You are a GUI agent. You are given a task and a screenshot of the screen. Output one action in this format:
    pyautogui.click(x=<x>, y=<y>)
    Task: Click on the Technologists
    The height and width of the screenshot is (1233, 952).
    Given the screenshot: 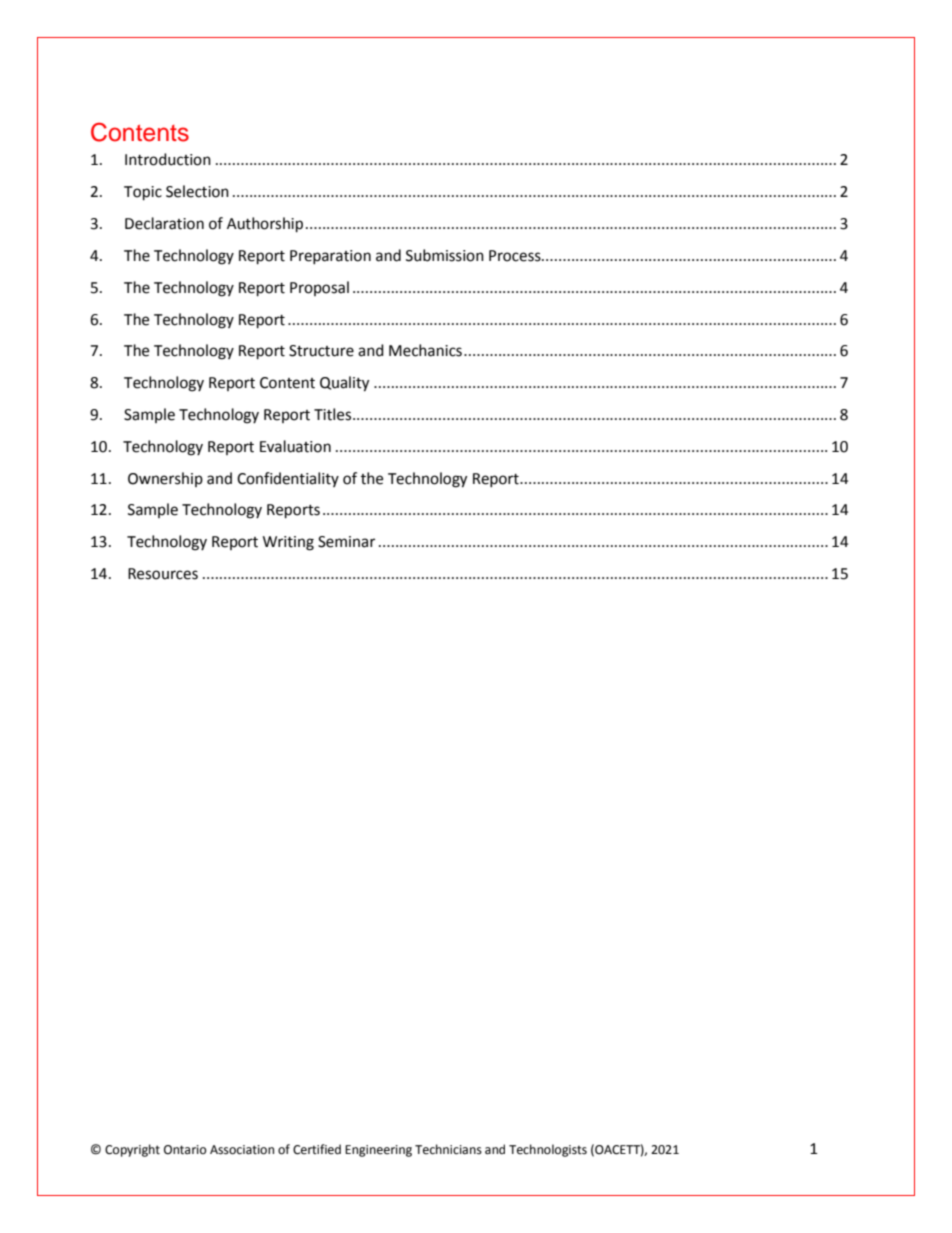 What is the action you would take?
    pyautogui.click(x=548, y=1150)
